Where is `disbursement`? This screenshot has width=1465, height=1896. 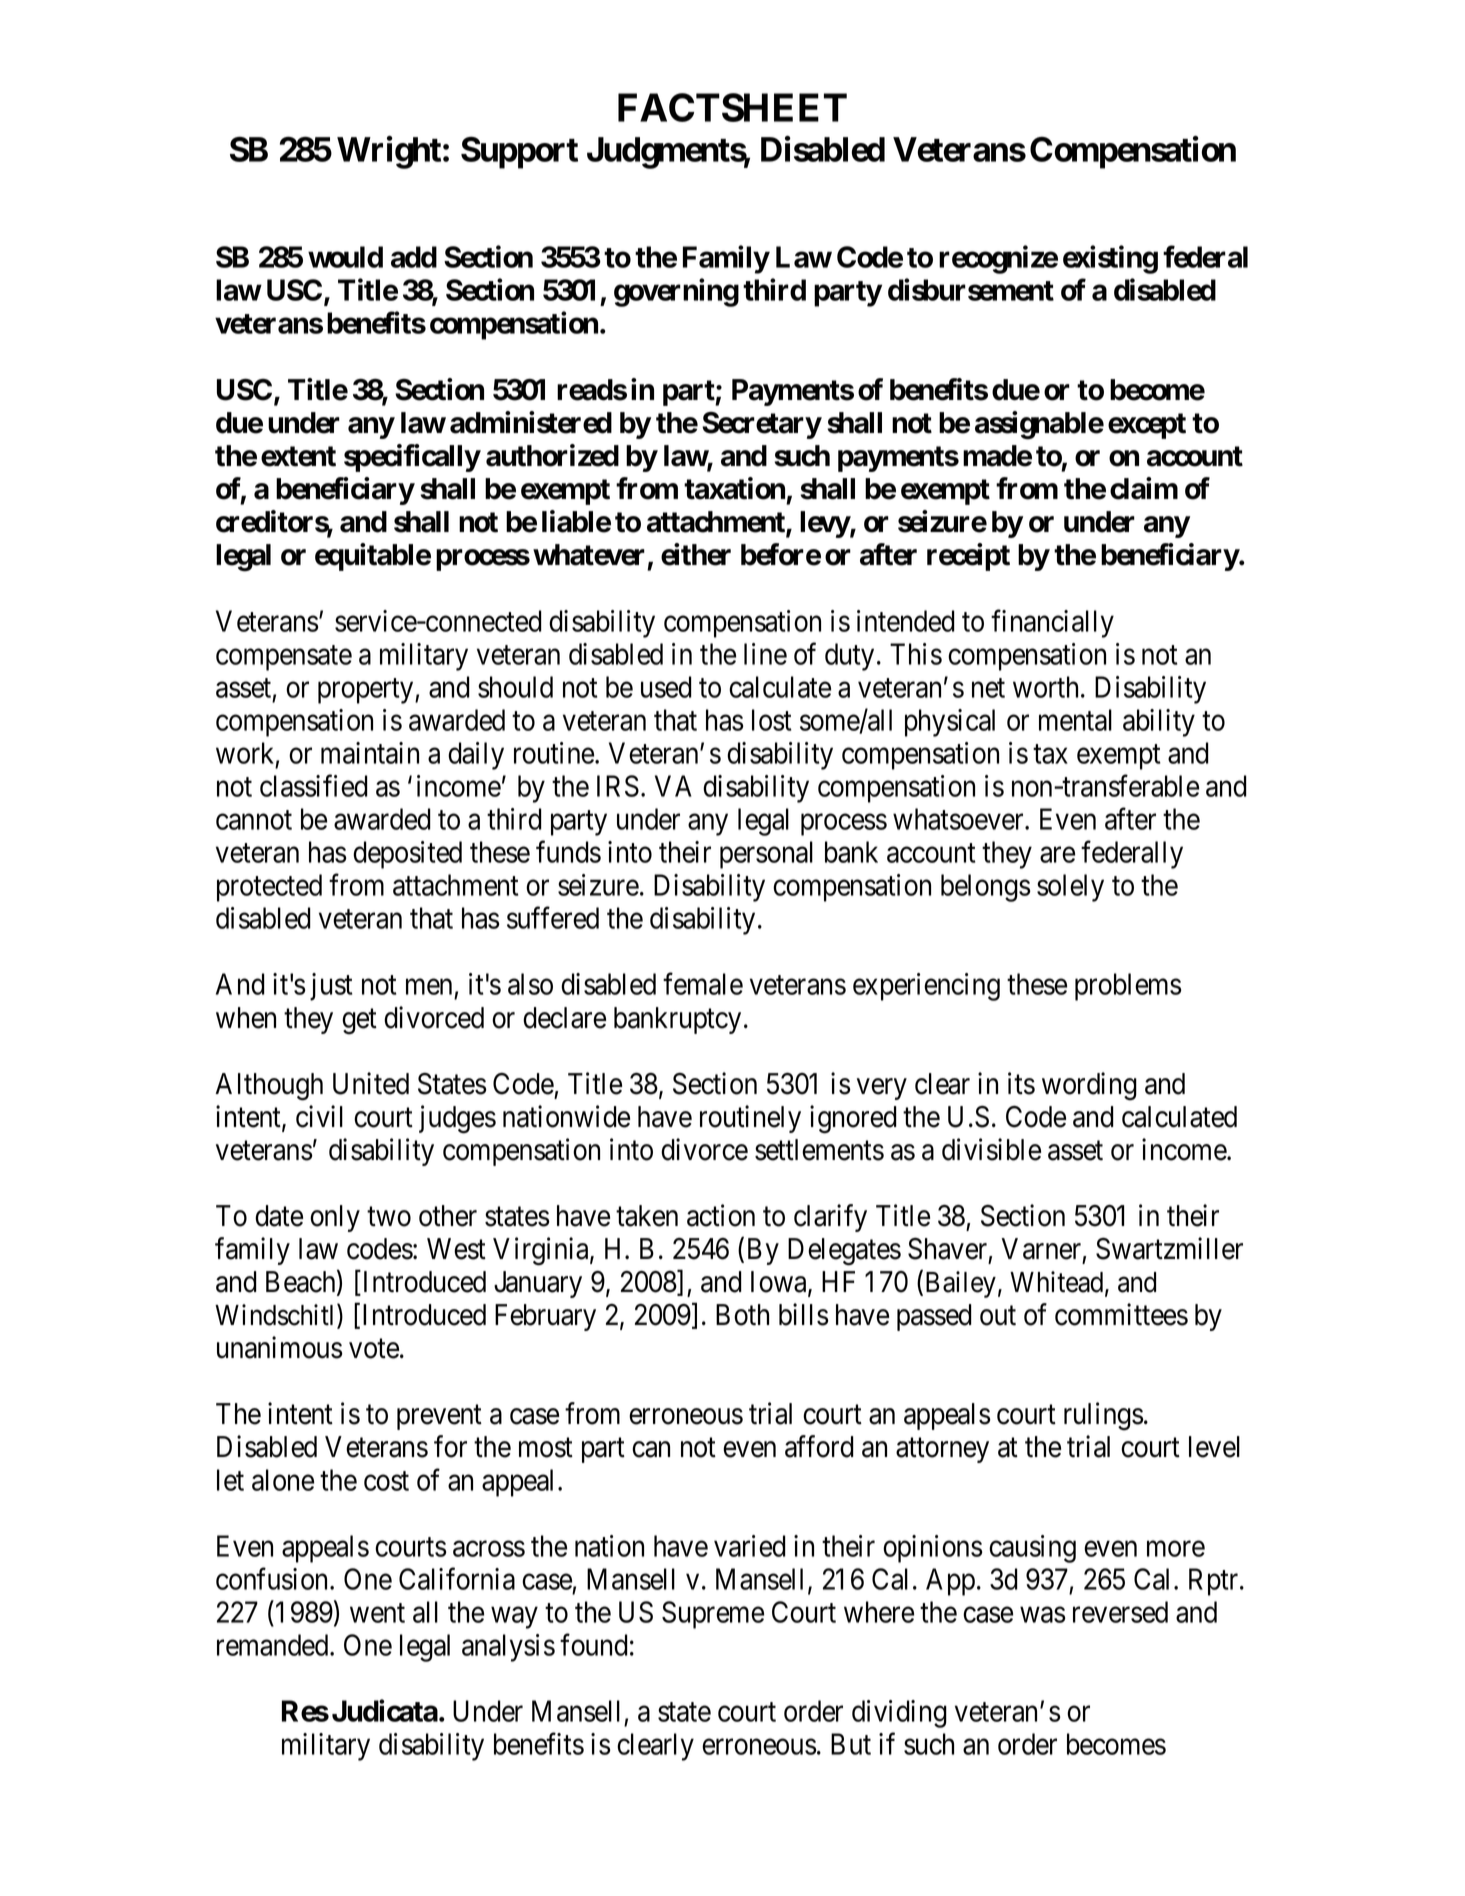 disbursement is located at coordinates (971, 289).
